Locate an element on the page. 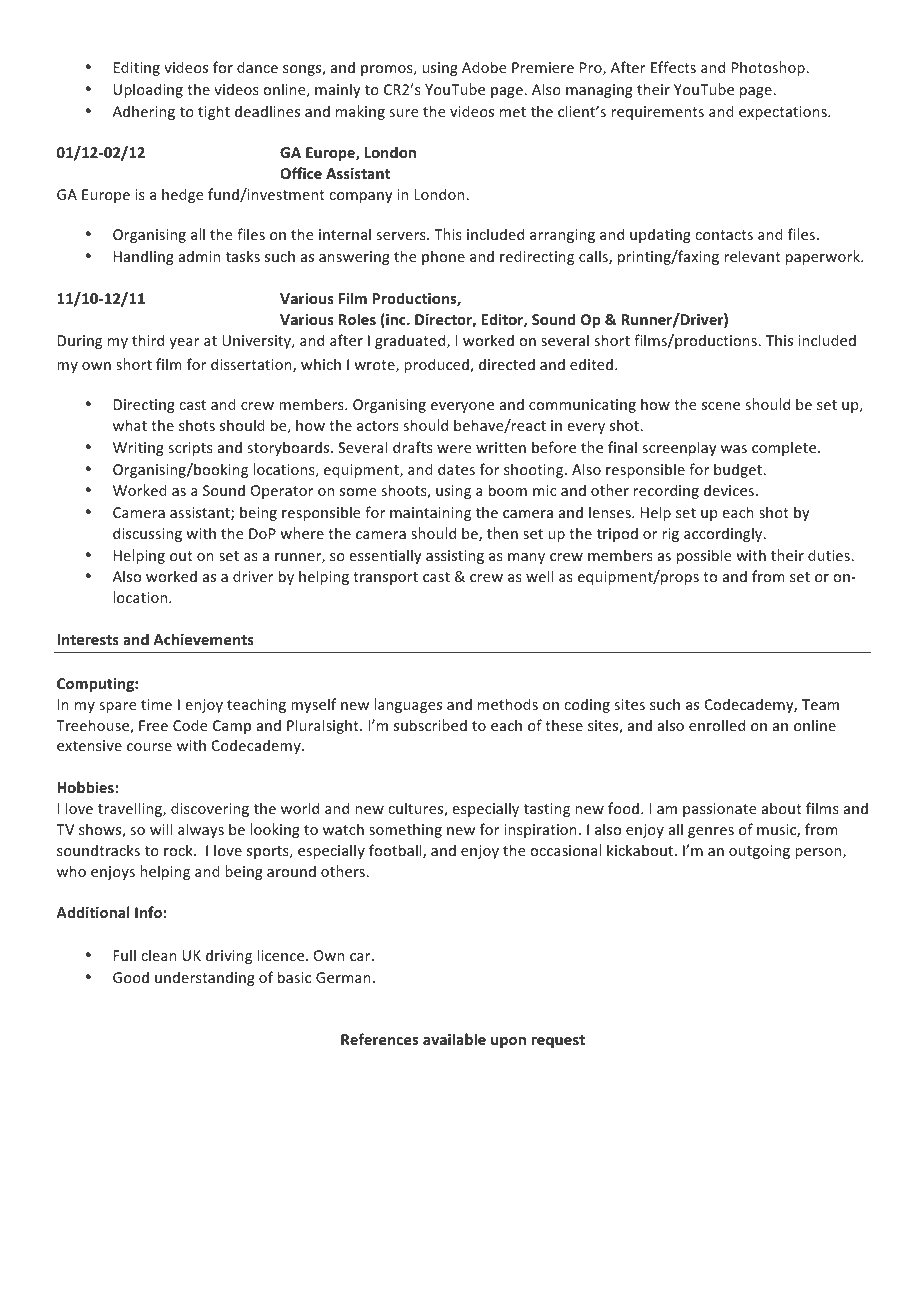 Image resolution: width=924 pixels, height=1308 pixels. enrolled is located at coordinates (717, 725).
